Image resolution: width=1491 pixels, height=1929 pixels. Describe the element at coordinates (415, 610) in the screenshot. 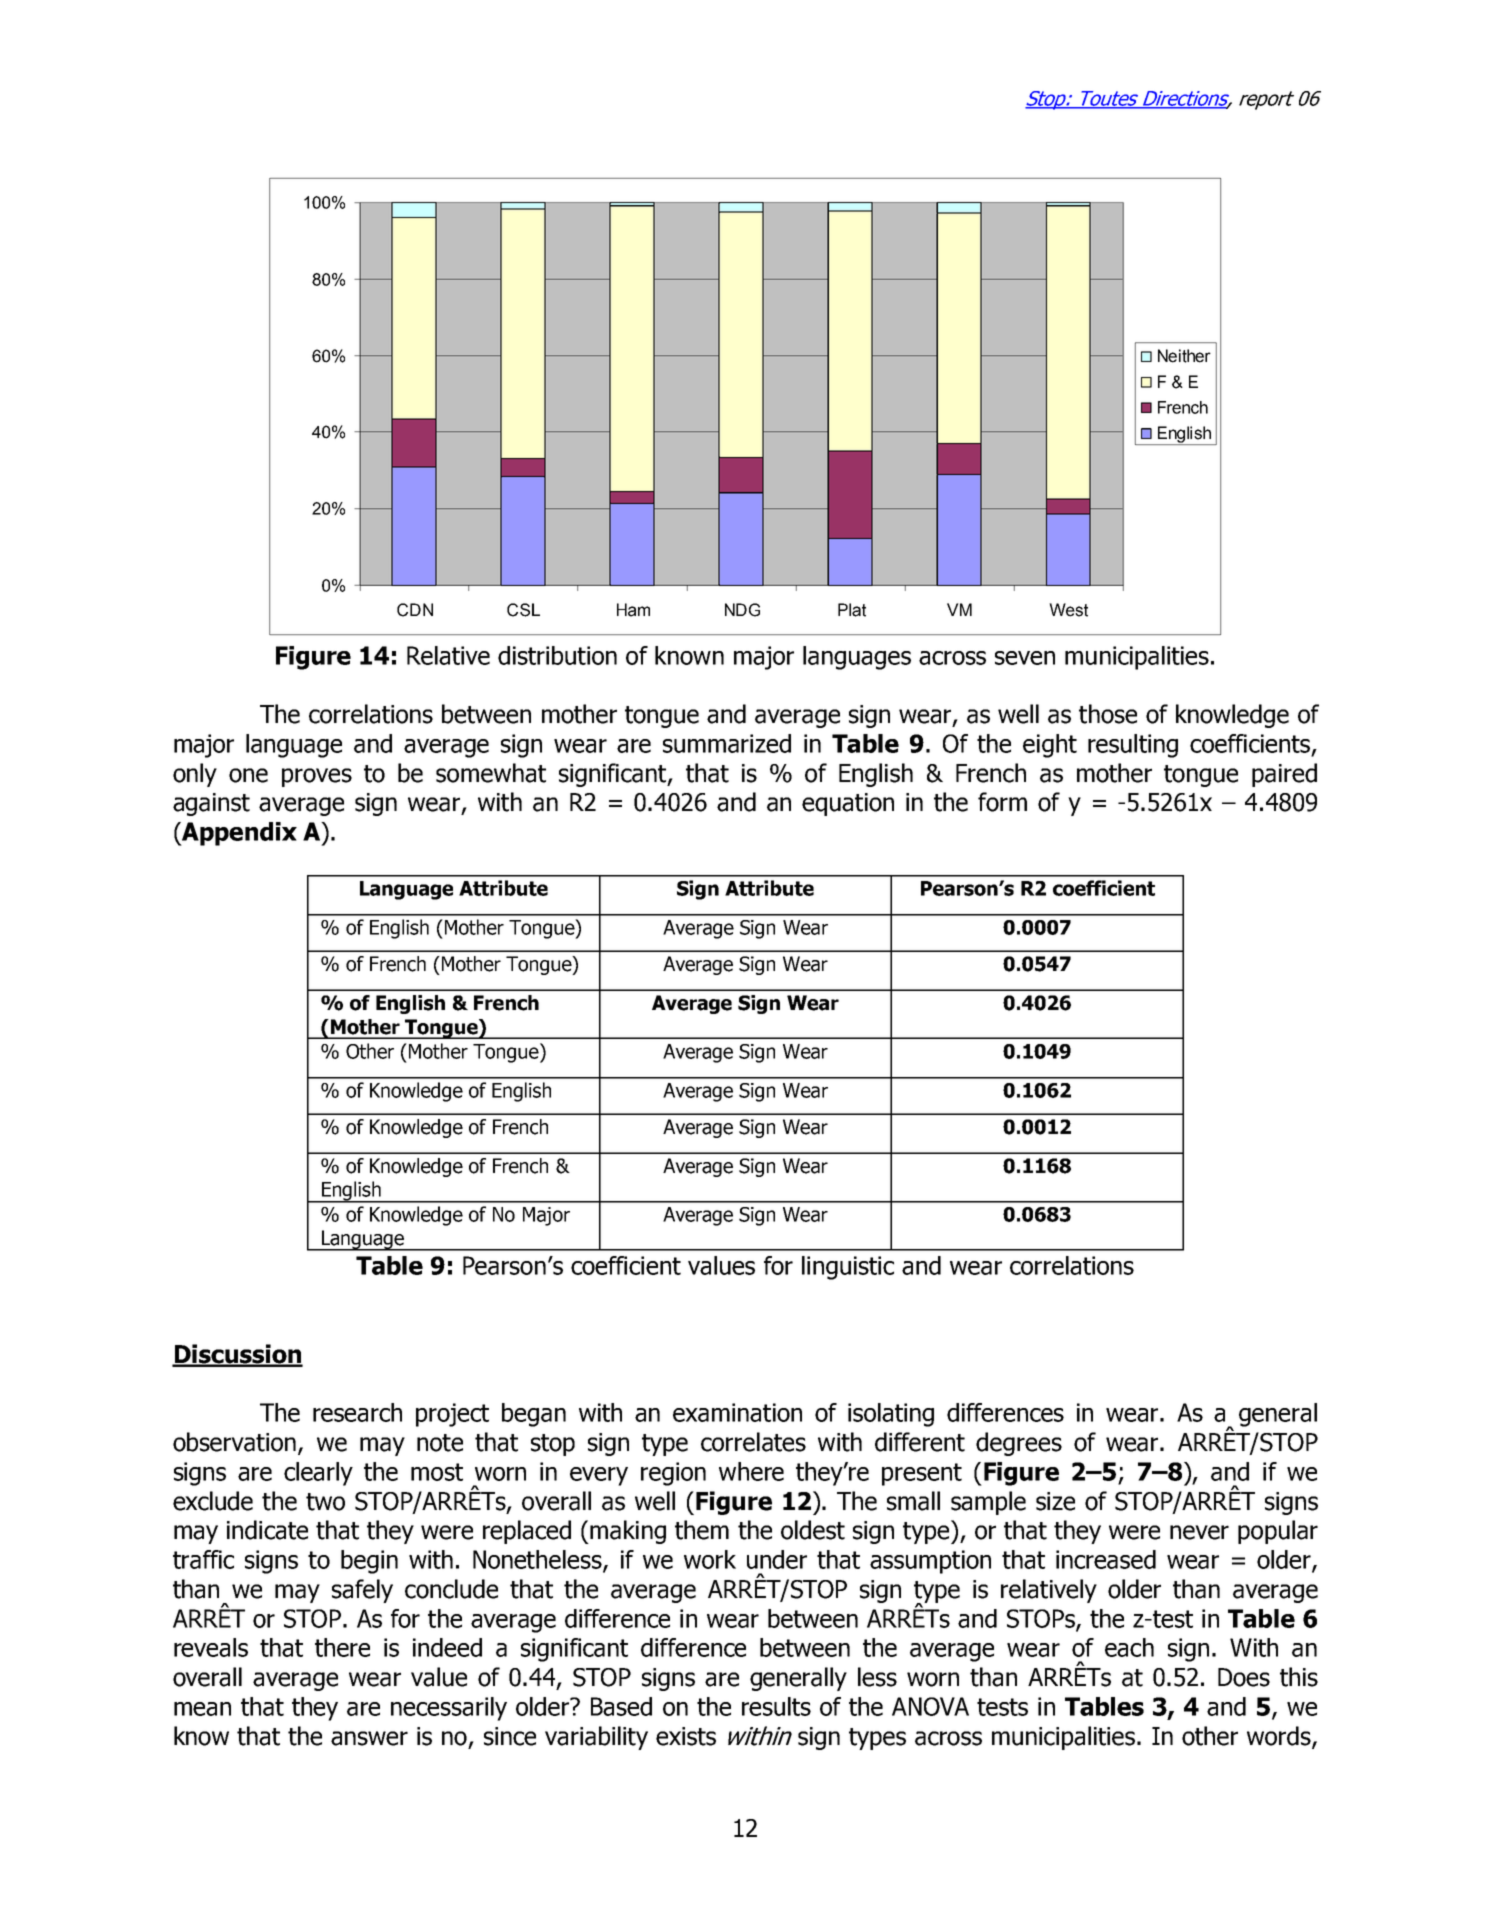

I see `CDN` at that location.
